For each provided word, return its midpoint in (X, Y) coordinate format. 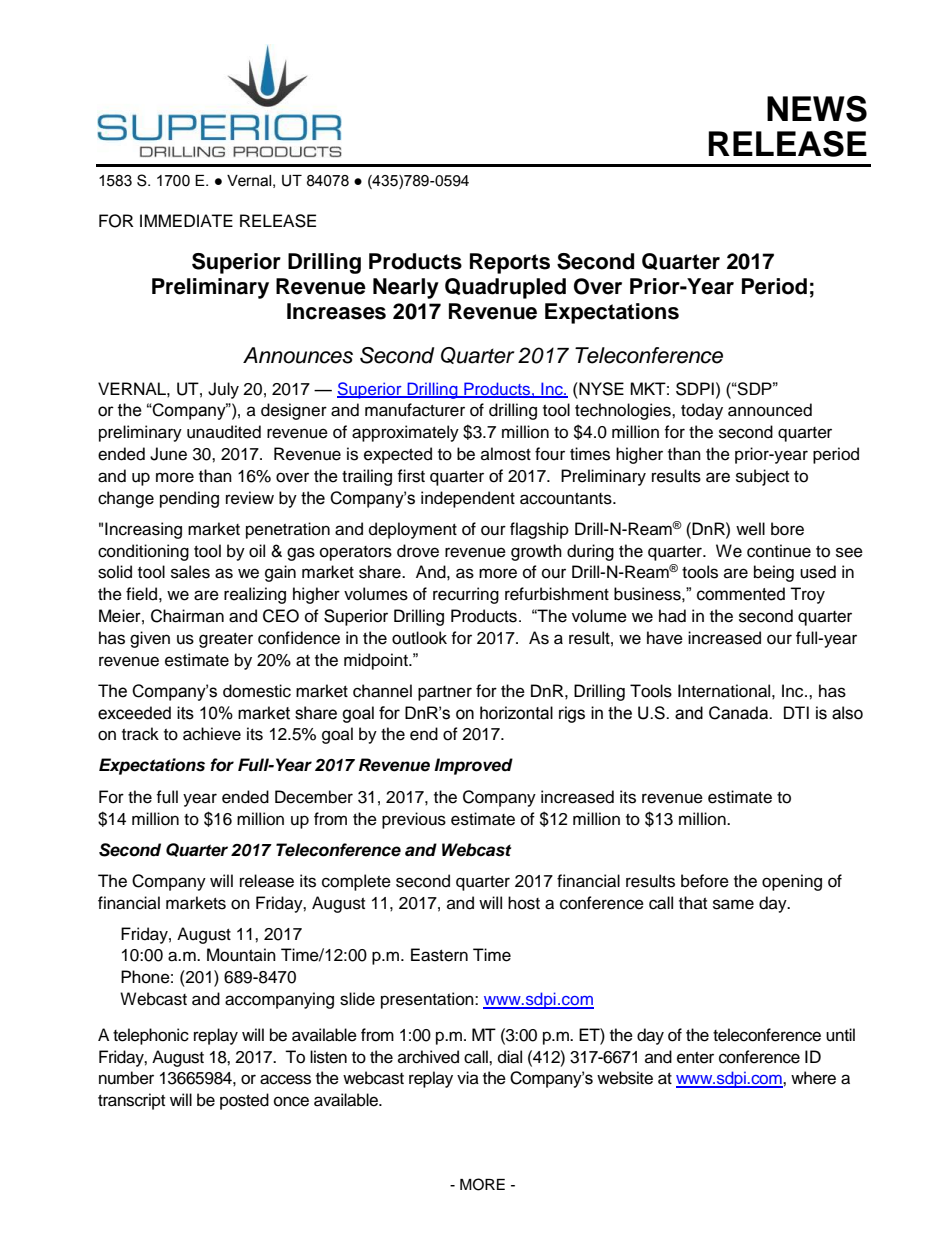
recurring (466, 595)
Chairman (187, 616)
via (468, 1077)
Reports (510, 263)
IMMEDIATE (186, 220)
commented (741, 594)
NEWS (817, 108)
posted (244, 1101)
